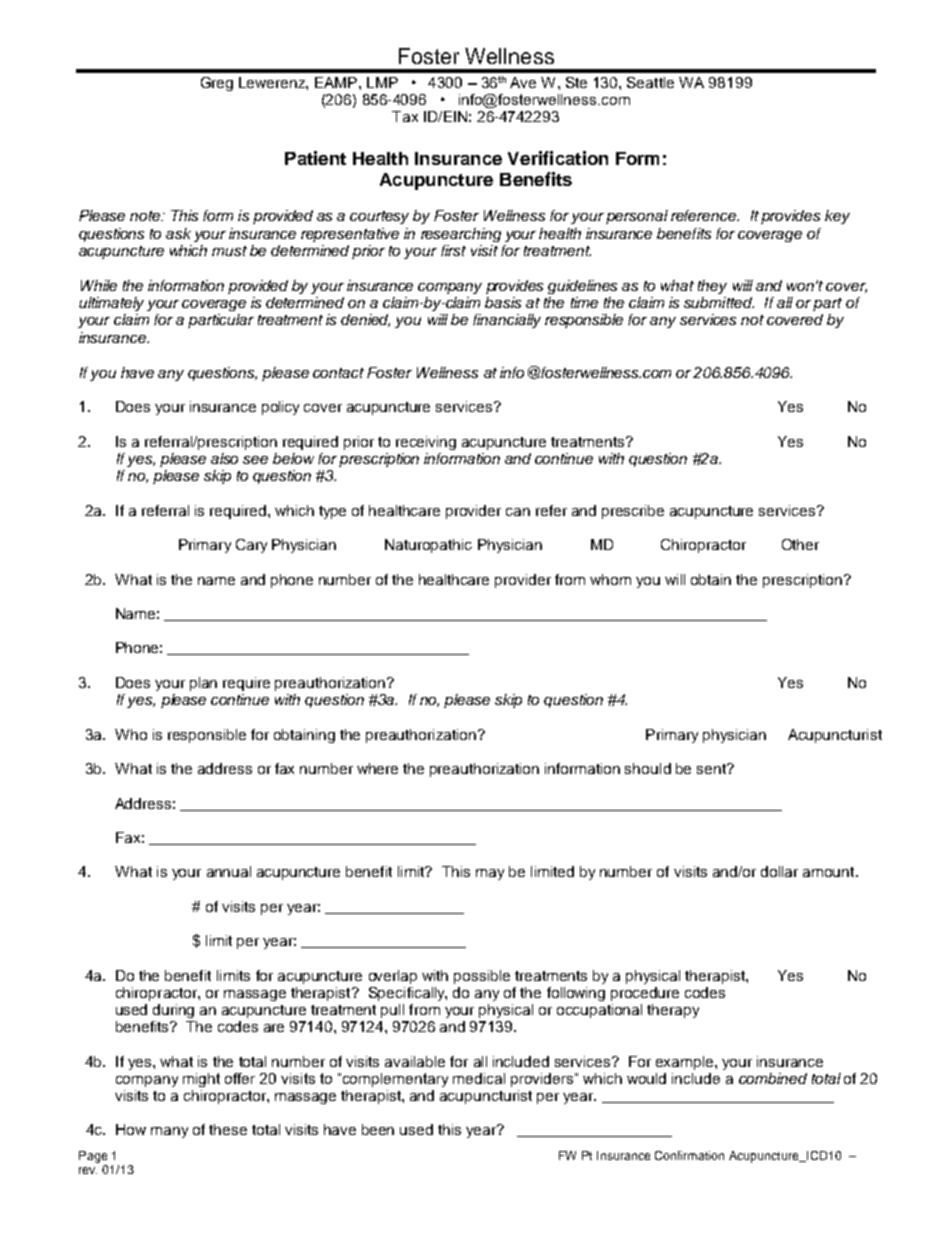  I want to click on Other, so click(800, 544).
